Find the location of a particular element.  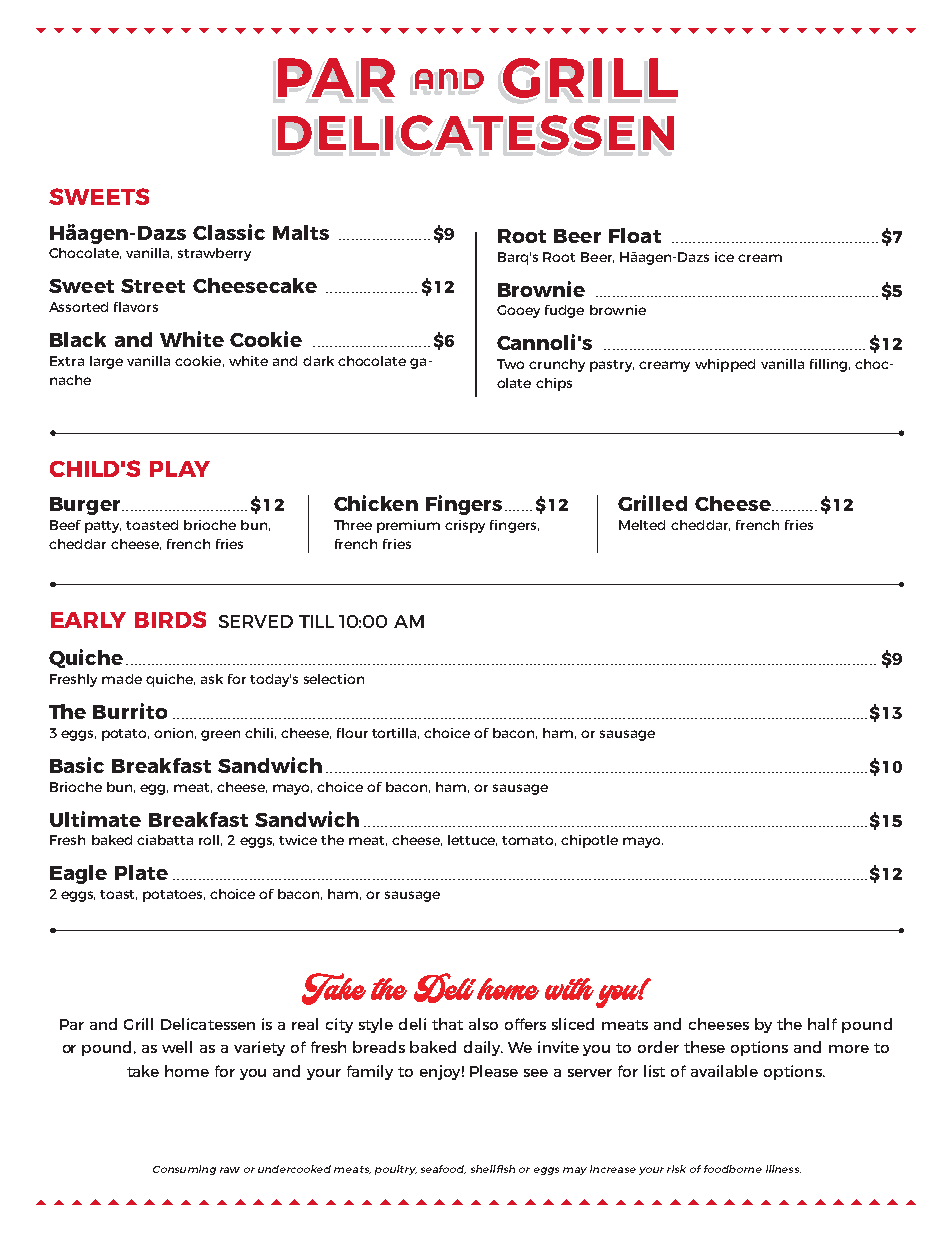

Street is located at coordinates (153, 286).
